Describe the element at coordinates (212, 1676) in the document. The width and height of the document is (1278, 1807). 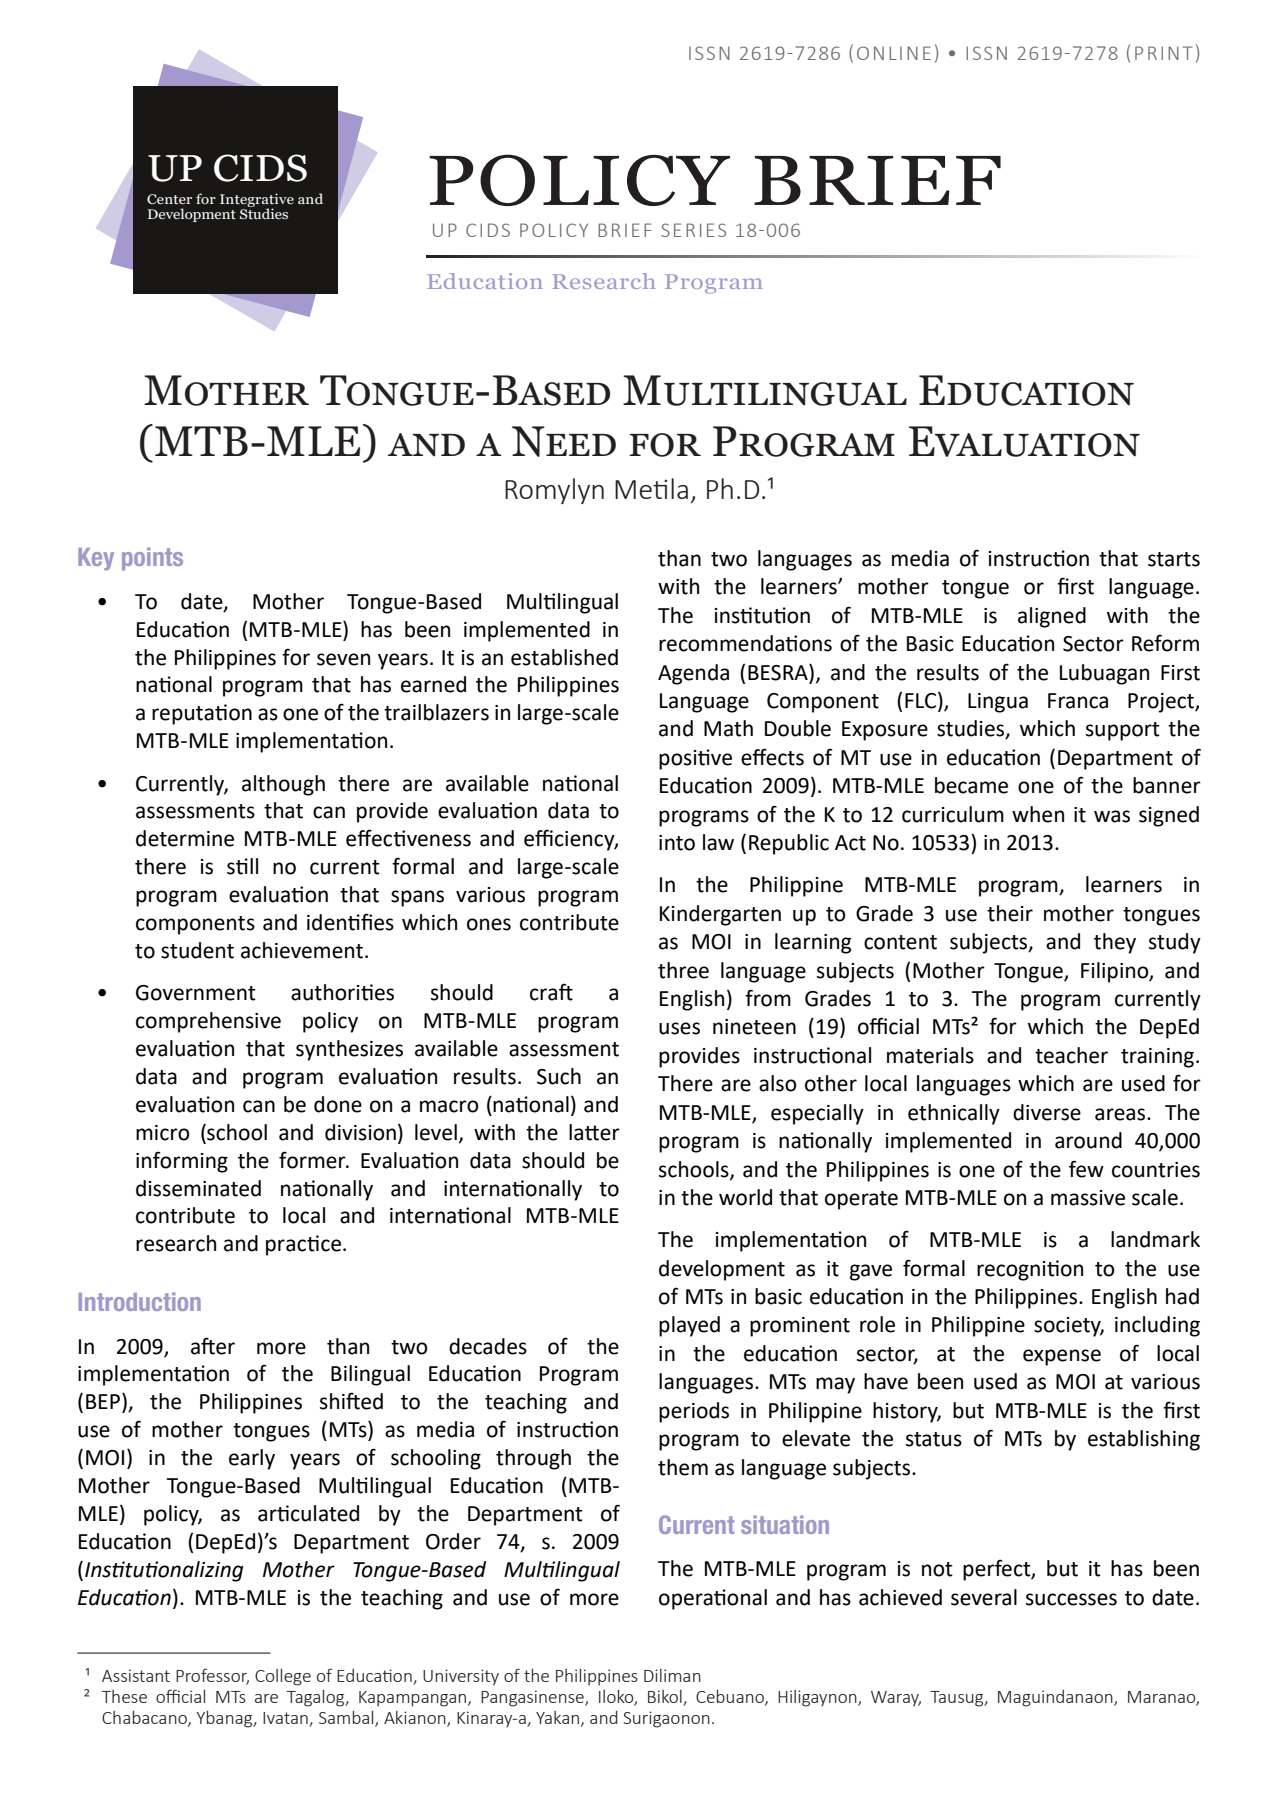
I see `Professor` at that location.
